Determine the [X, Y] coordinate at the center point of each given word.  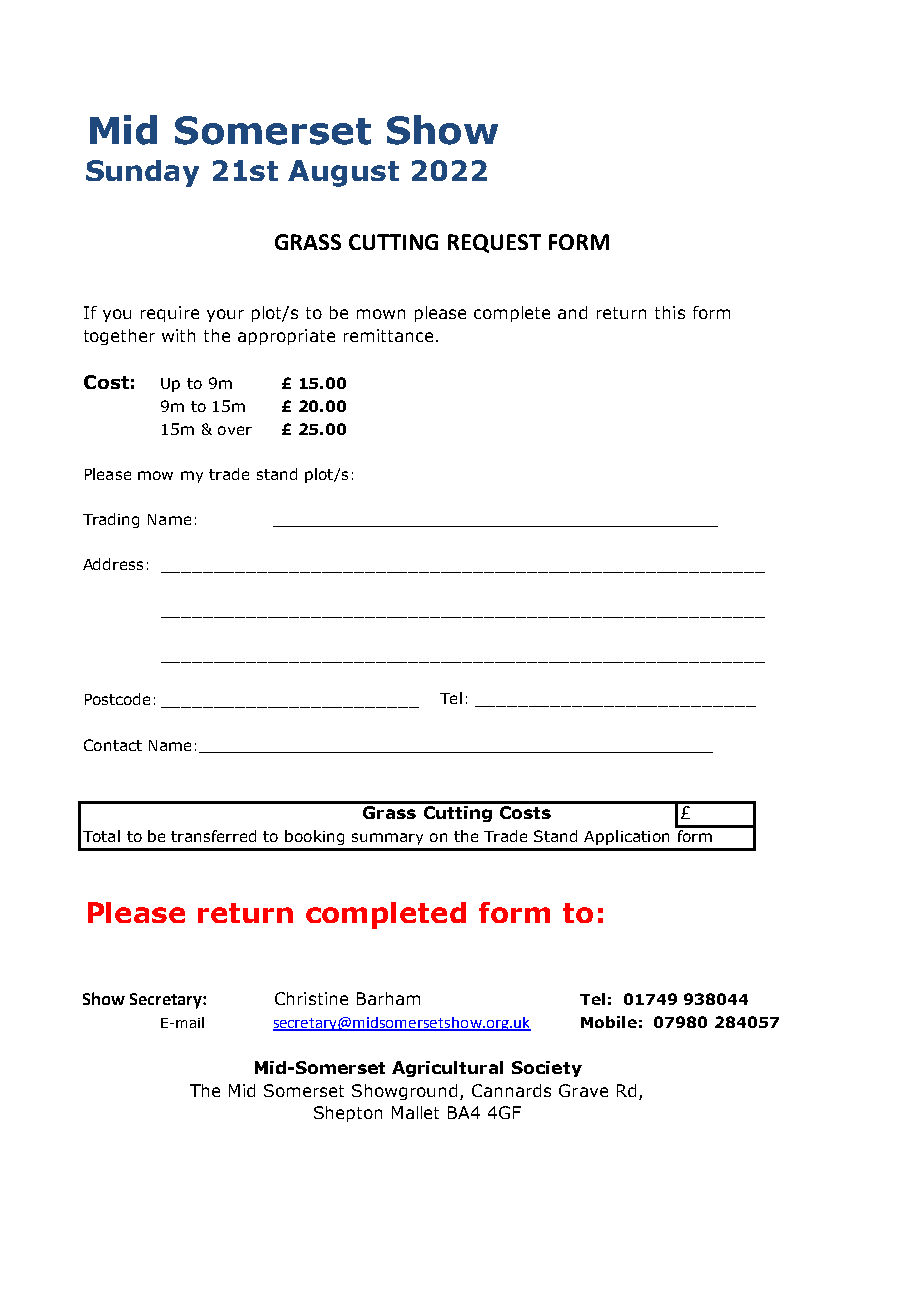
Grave [583, 1090]
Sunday [142, 173]
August [343, 173]
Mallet [415, 1112]
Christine [311, 998]
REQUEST [494, 243]
